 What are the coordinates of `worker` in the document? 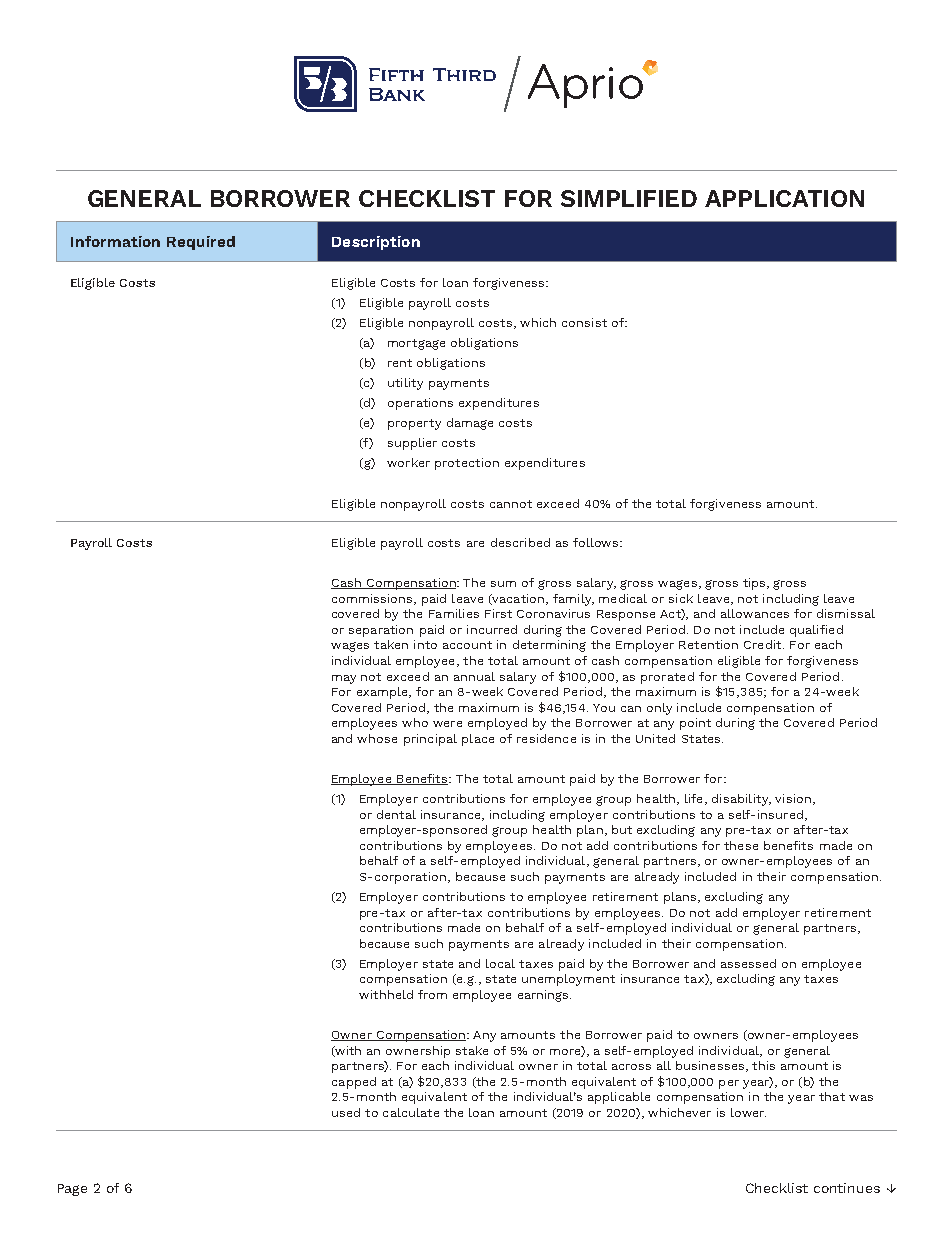 It's located at (408, 462).
